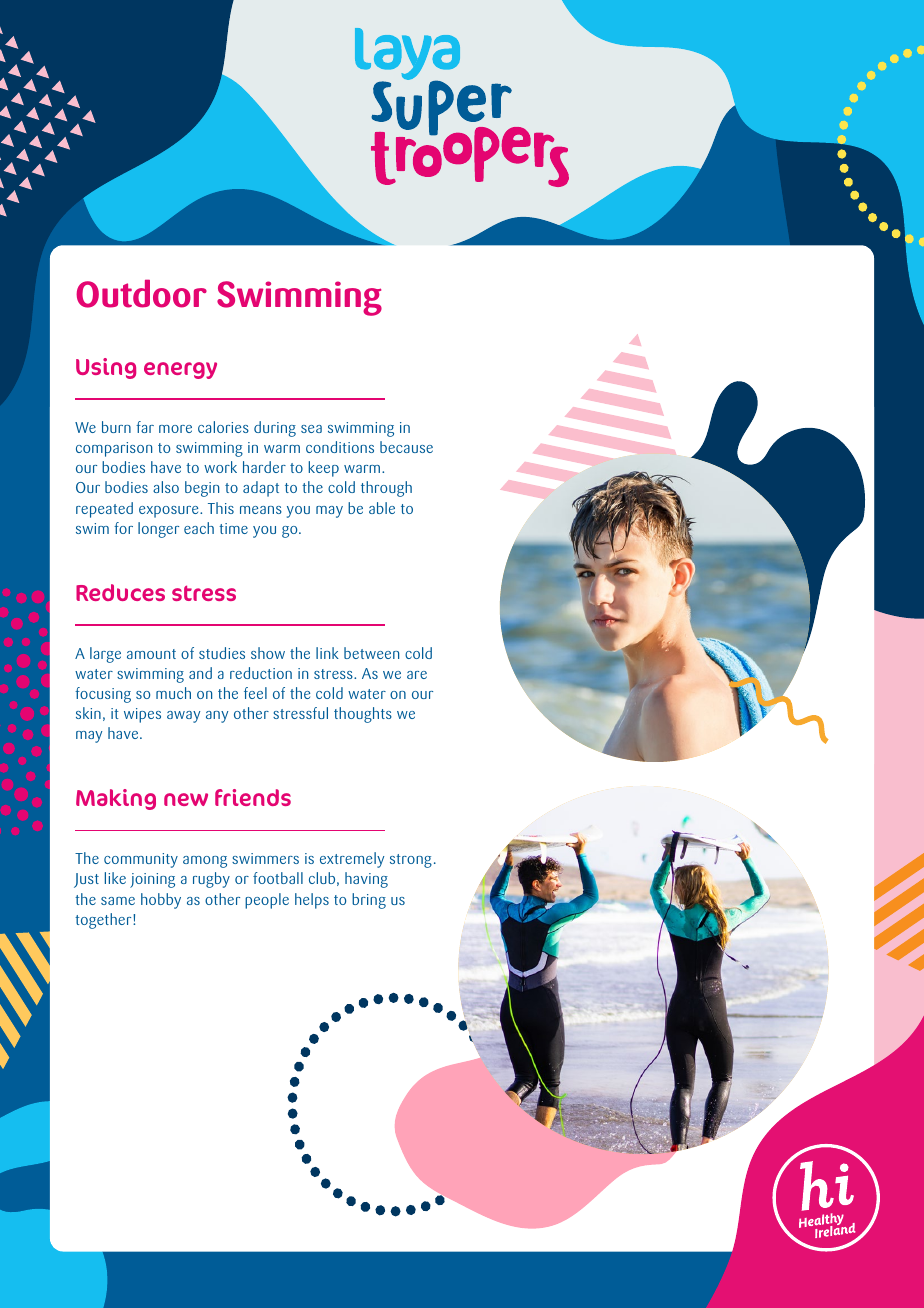 This screenshot has height=1308, width=924. I want to click on people, so click(267, 901).
